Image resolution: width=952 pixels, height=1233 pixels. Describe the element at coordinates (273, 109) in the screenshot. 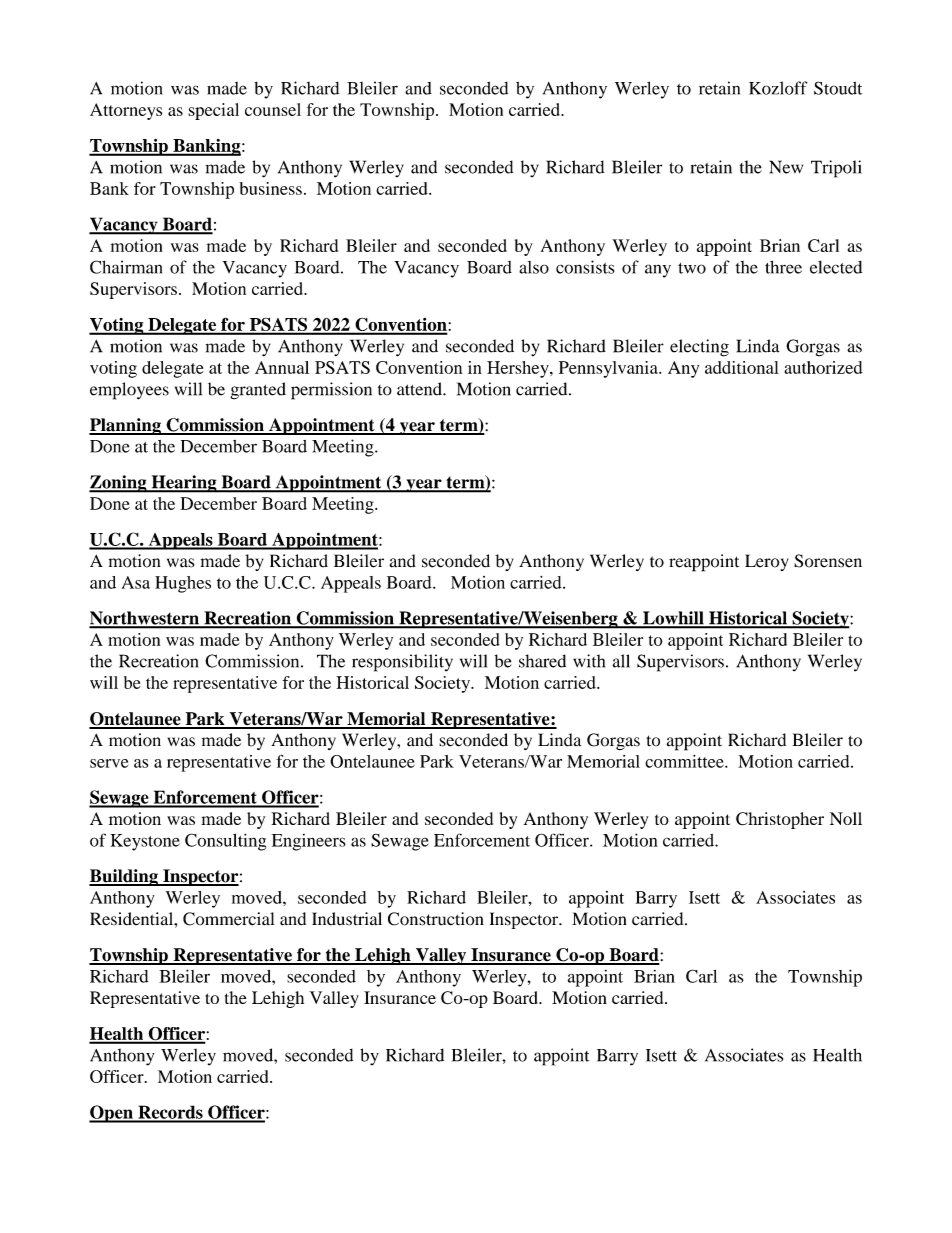

I see `counsel` at that location.
